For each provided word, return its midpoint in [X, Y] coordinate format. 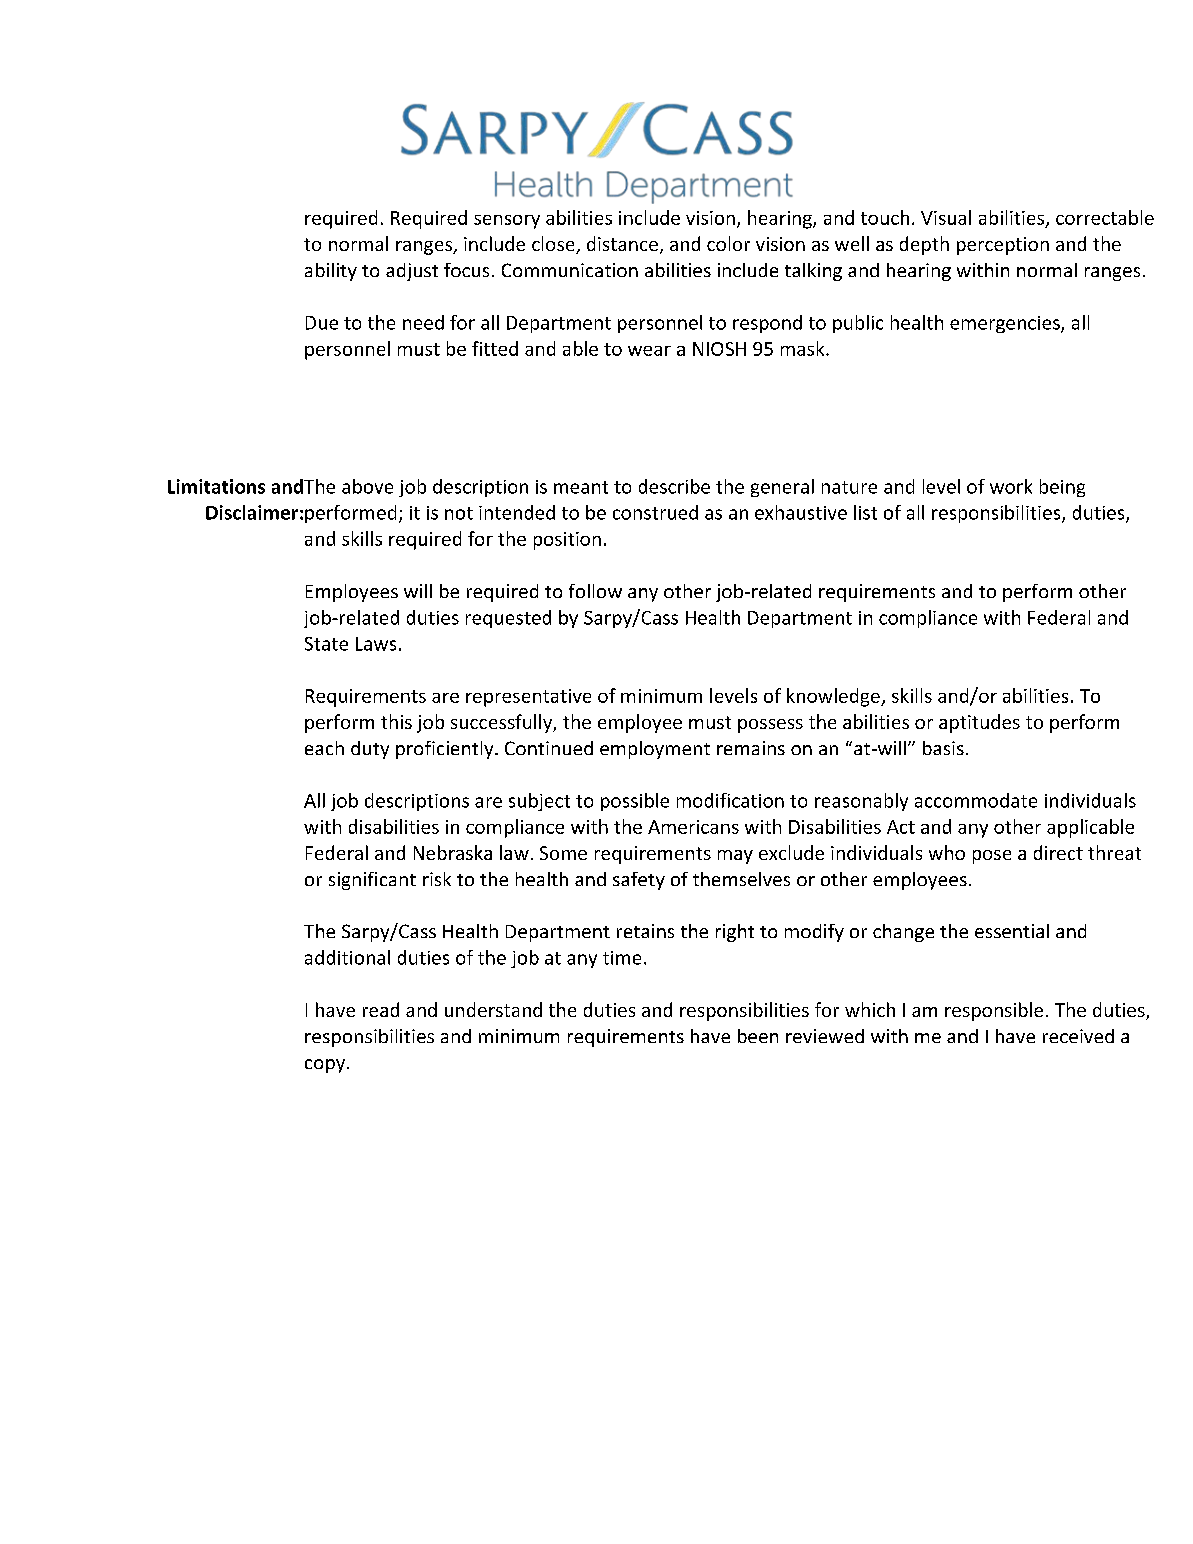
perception [1003, 246]
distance [622, 243]
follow [595, 591]
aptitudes [979, 723]
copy [326, 1066]
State [326, 644]
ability [331, 272]
